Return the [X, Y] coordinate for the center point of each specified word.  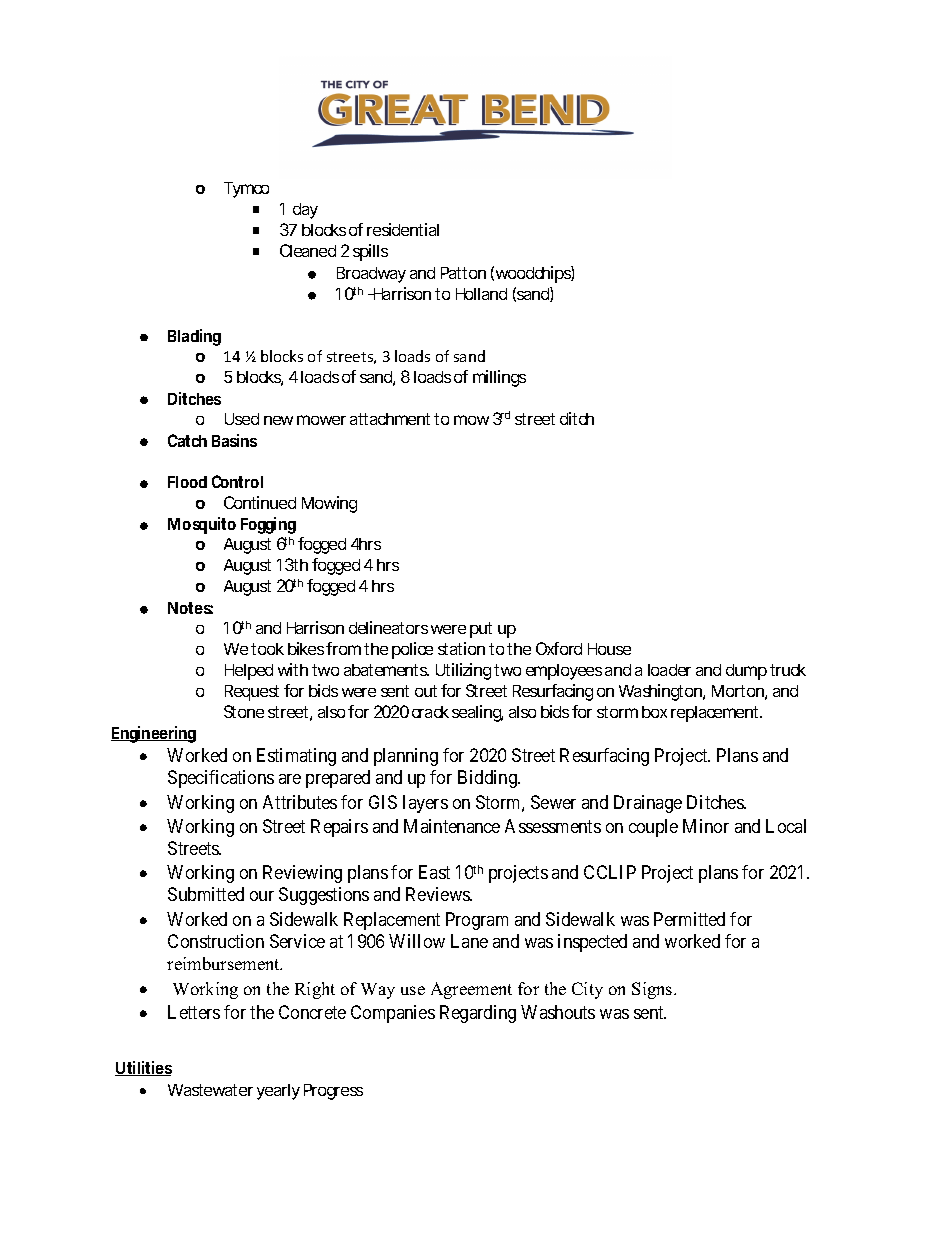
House [609, 649]
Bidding [488, 779]
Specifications [221, 779]
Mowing [329, 504]
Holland [481, 294]
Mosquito [202, 525]
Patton [463, 273]
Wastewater [210, 1090]
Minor [706, 826]
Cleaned [308, 250]
